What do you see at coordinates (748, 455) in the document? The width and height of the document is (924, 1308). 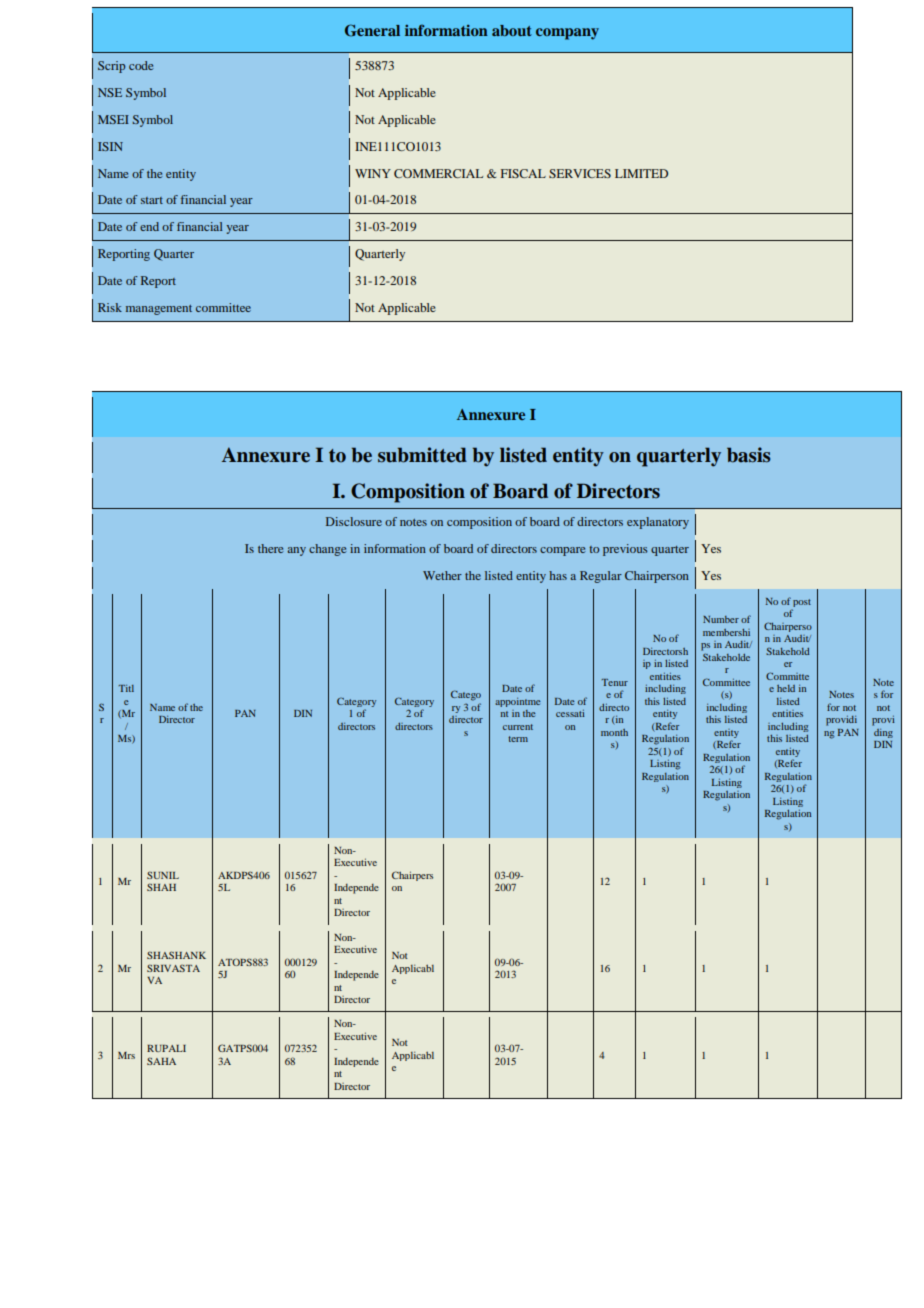 I see `basis` at bounding box center [748, 455].
